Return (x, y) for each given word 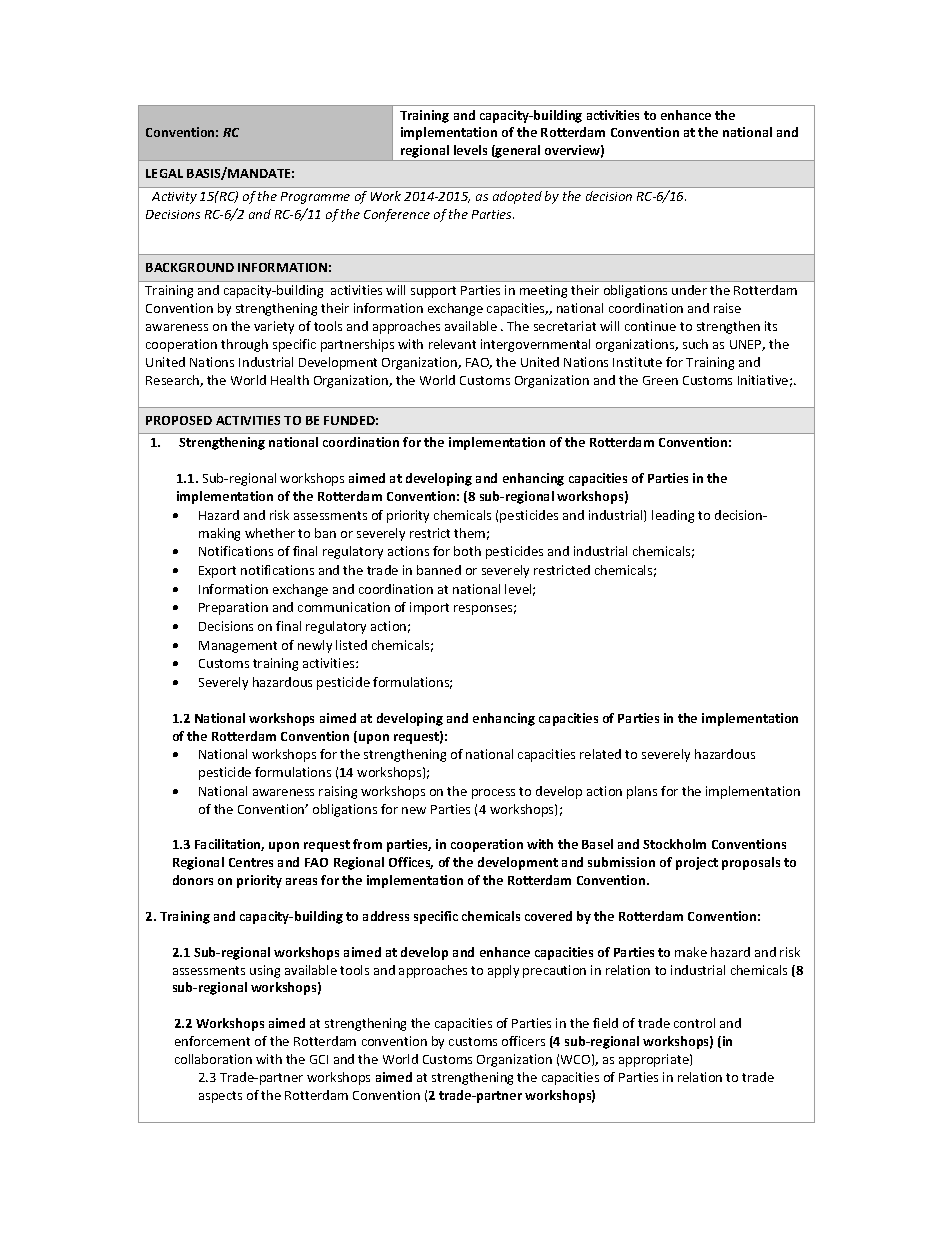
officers (523, 1041)
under (689, 290)
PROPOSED (179, 420)
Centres (251, 862)
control (694, 1023)
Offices (411, 863)
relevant (452, 344)
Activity (174, 198)
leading (673, 516)
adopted (517, 197)
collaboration (213, 1059)
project (697, 863)
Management (238, 647)
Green (660, 380)
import (429, 608)
